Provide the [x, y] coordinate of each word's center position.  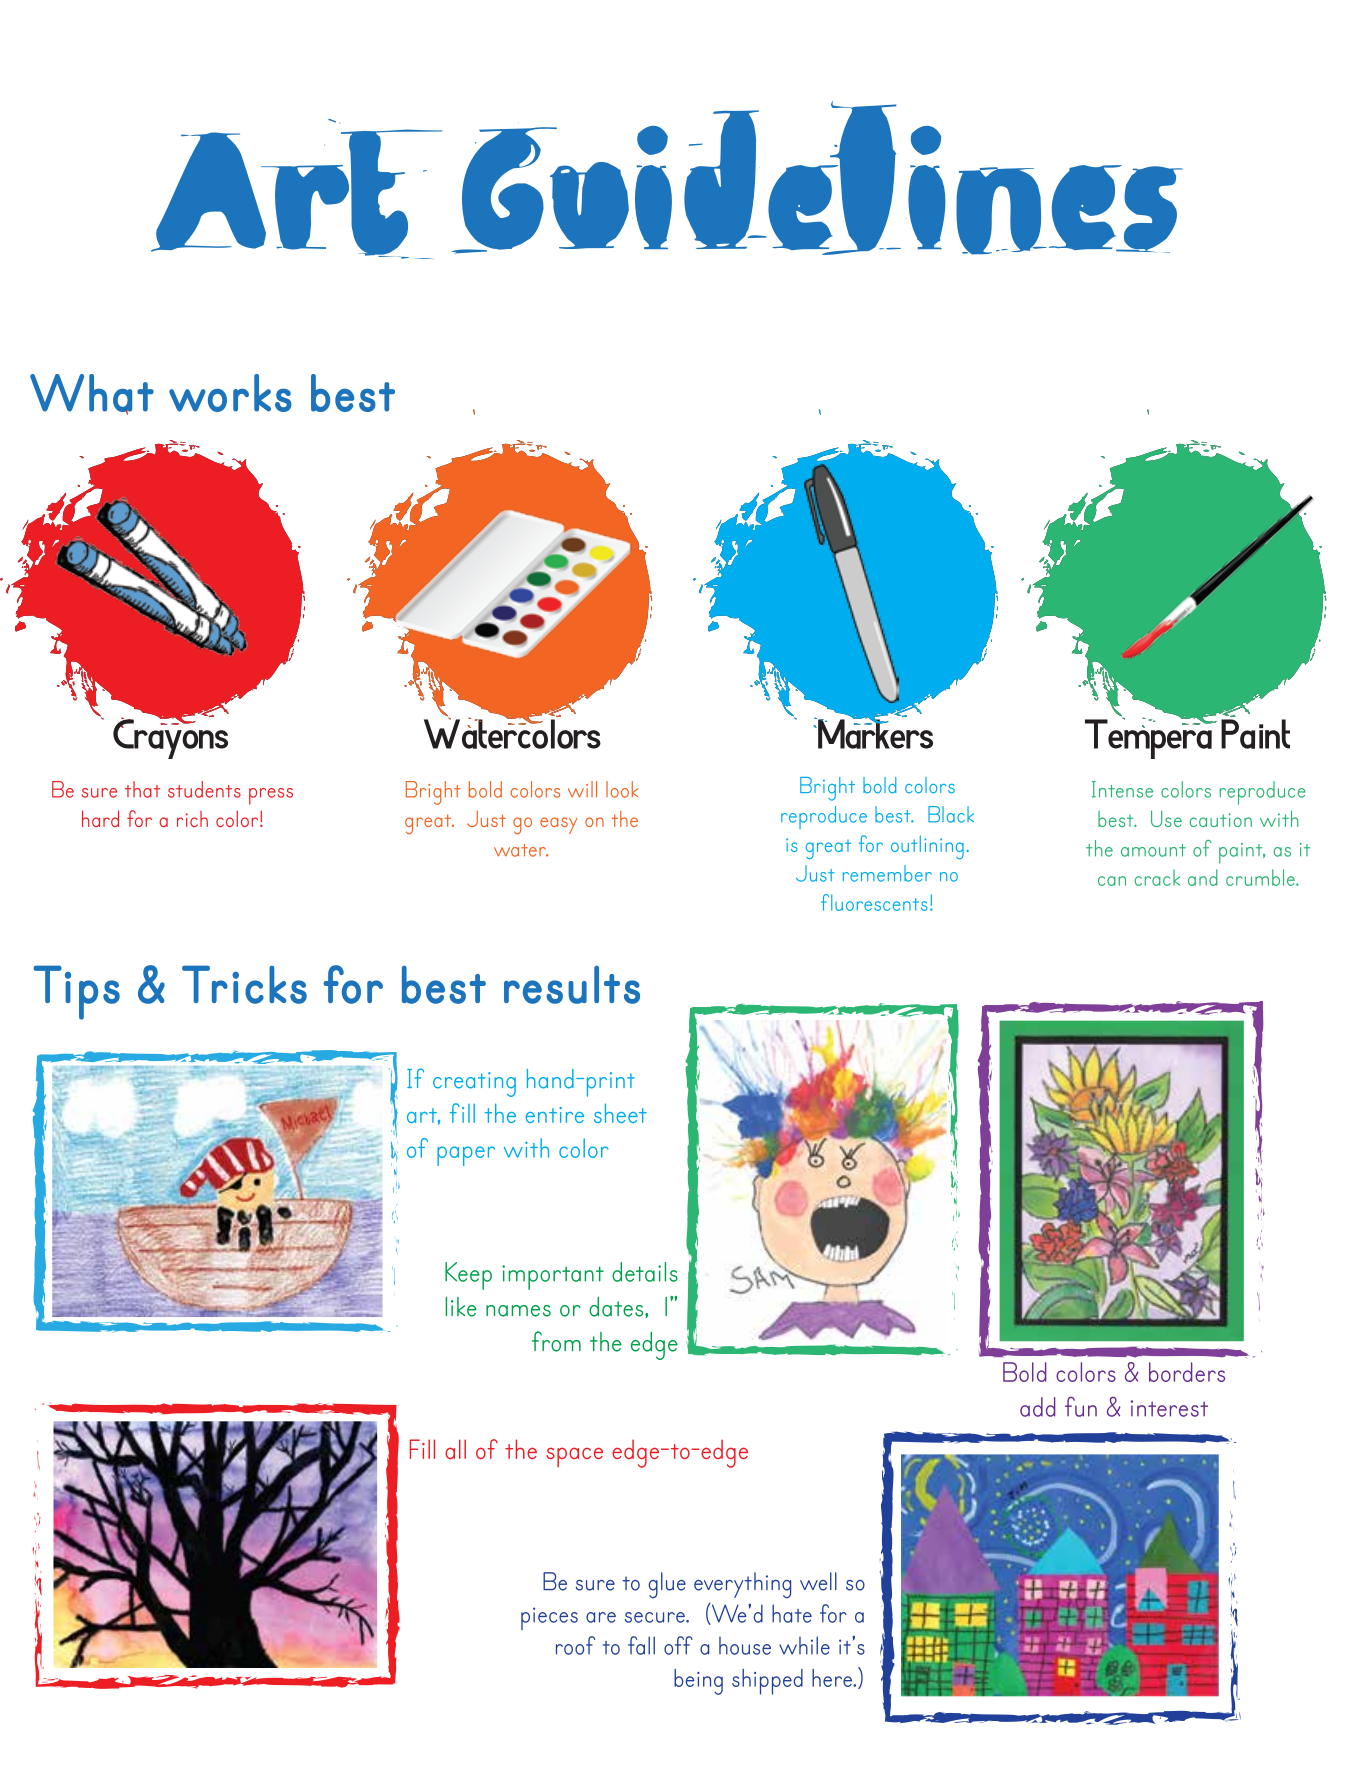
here [833, 1678]
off [678, 1645]
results [572, 985]
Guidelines [817, 178]
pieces [549, 1618]
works [230, 393]
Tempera [1149, 738]
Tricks [244, 984]
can [1112, 881]
